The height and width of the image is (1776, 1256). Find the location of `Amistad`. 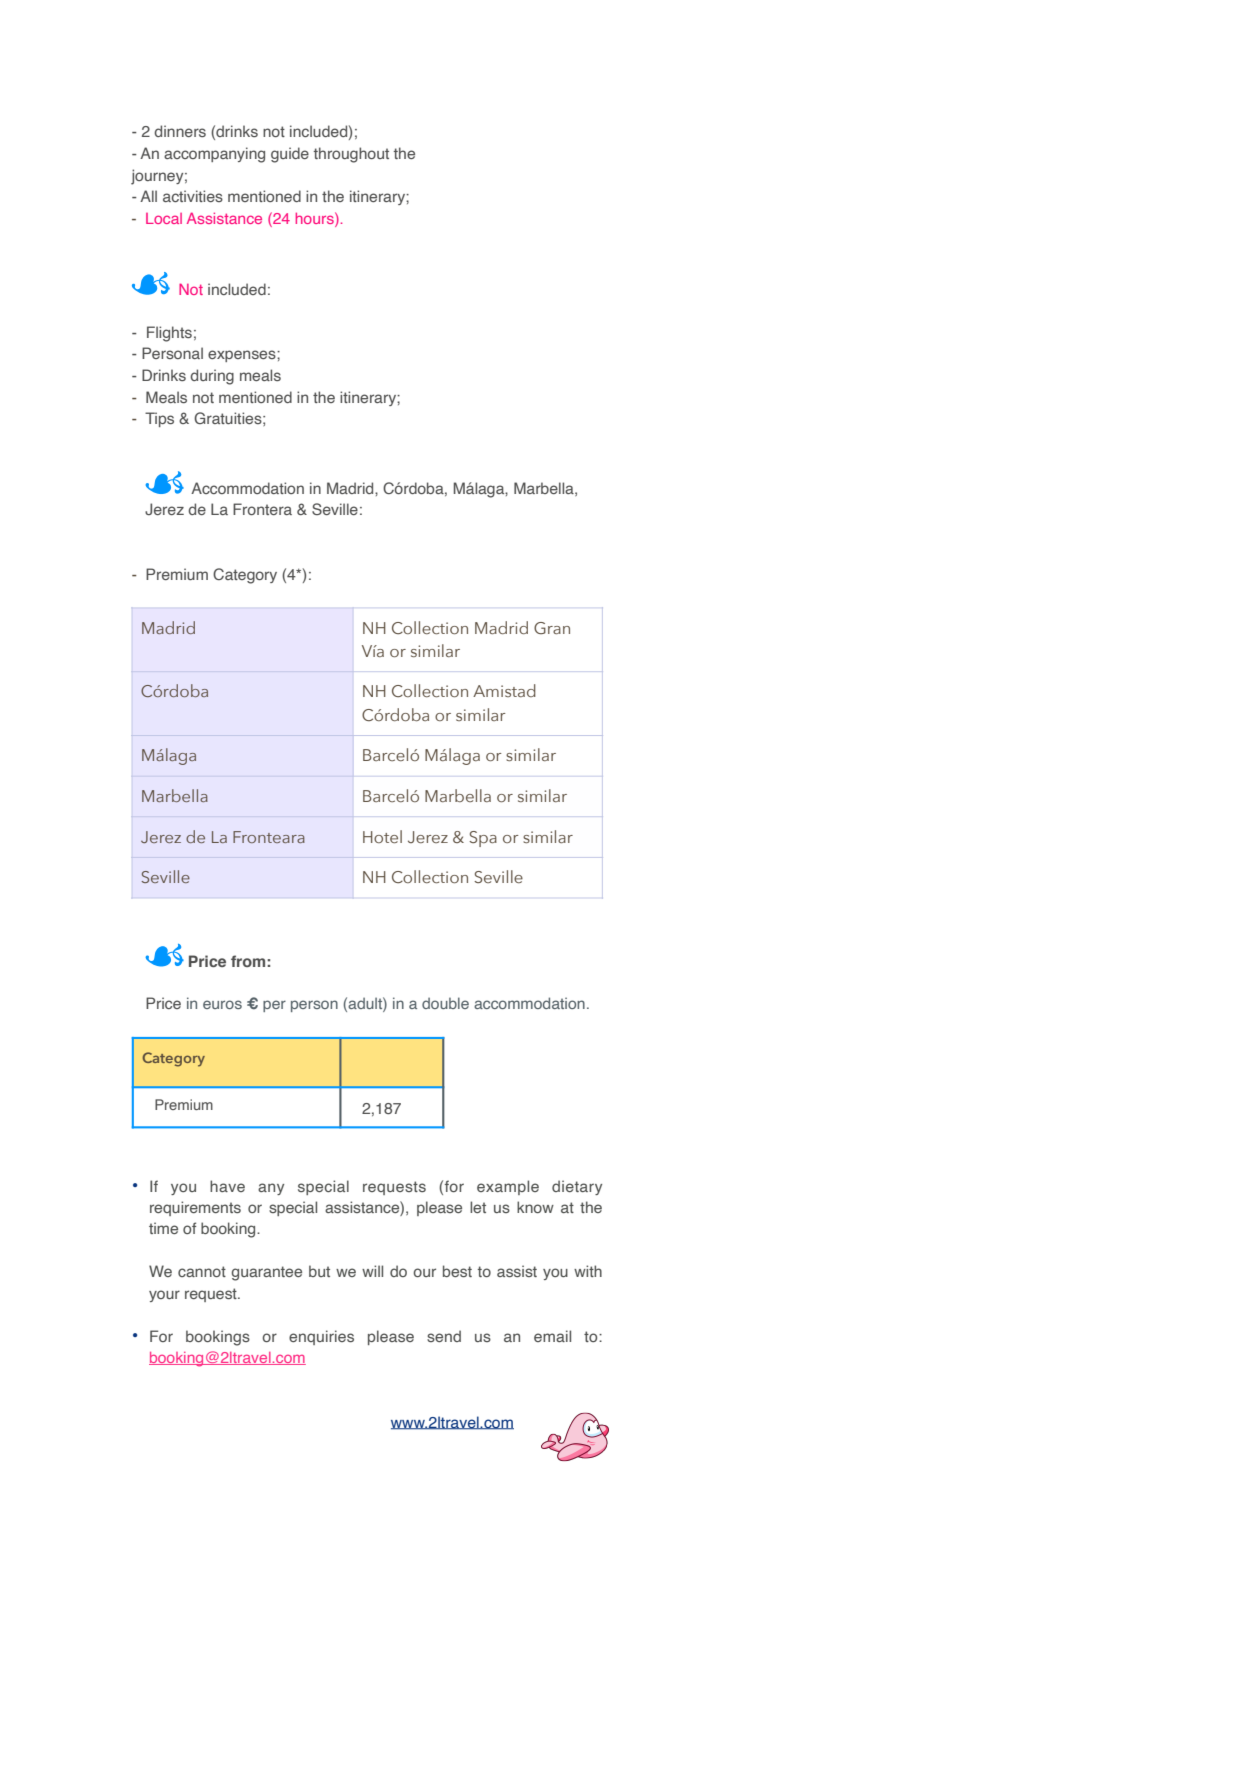

Amistad is located at coordinates (504, 690).
